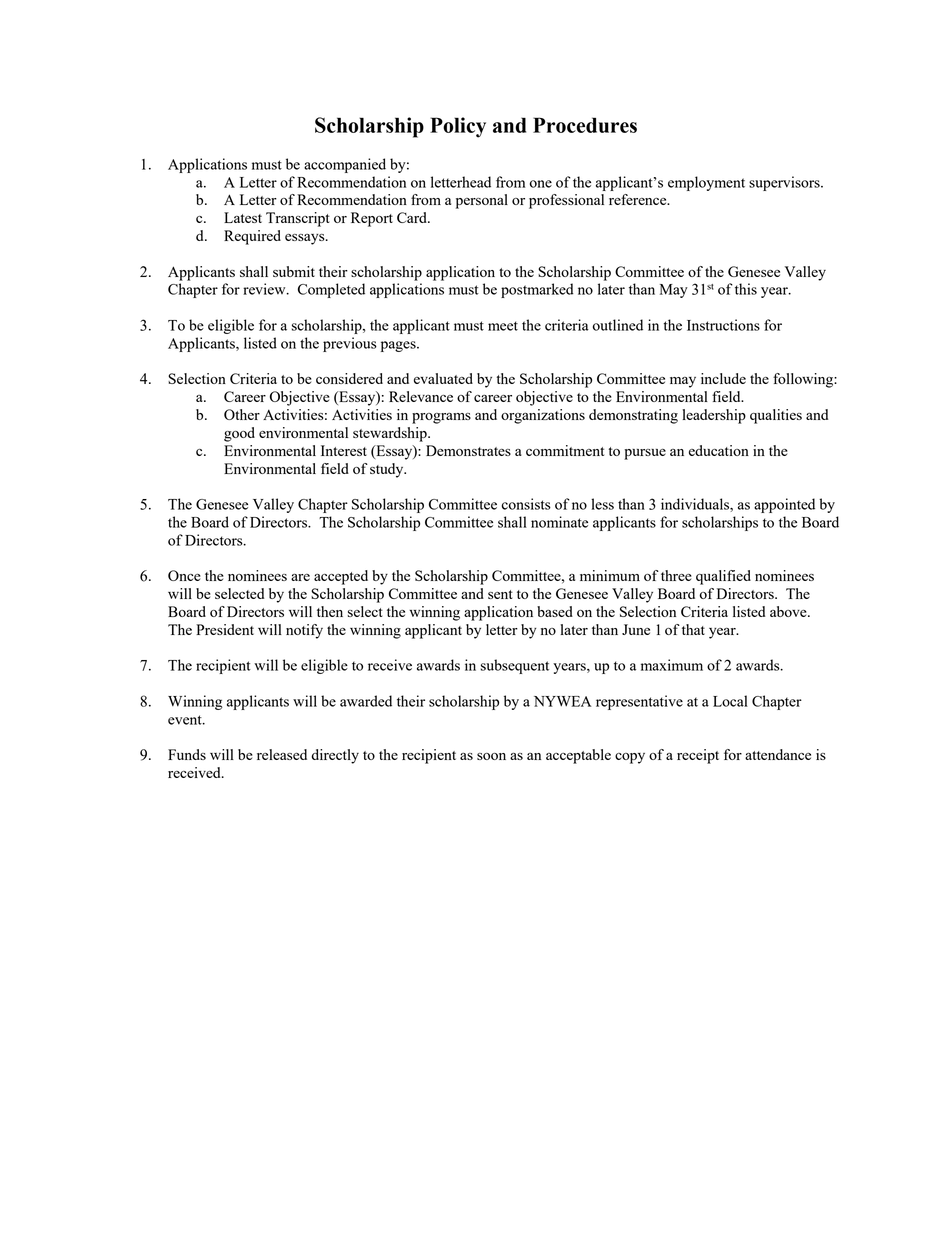 This page has height=1233, width=952. What do you see at coordinates (468, 450) in the page?
I see `Demonstrates` at bounding box center [468, 450].
